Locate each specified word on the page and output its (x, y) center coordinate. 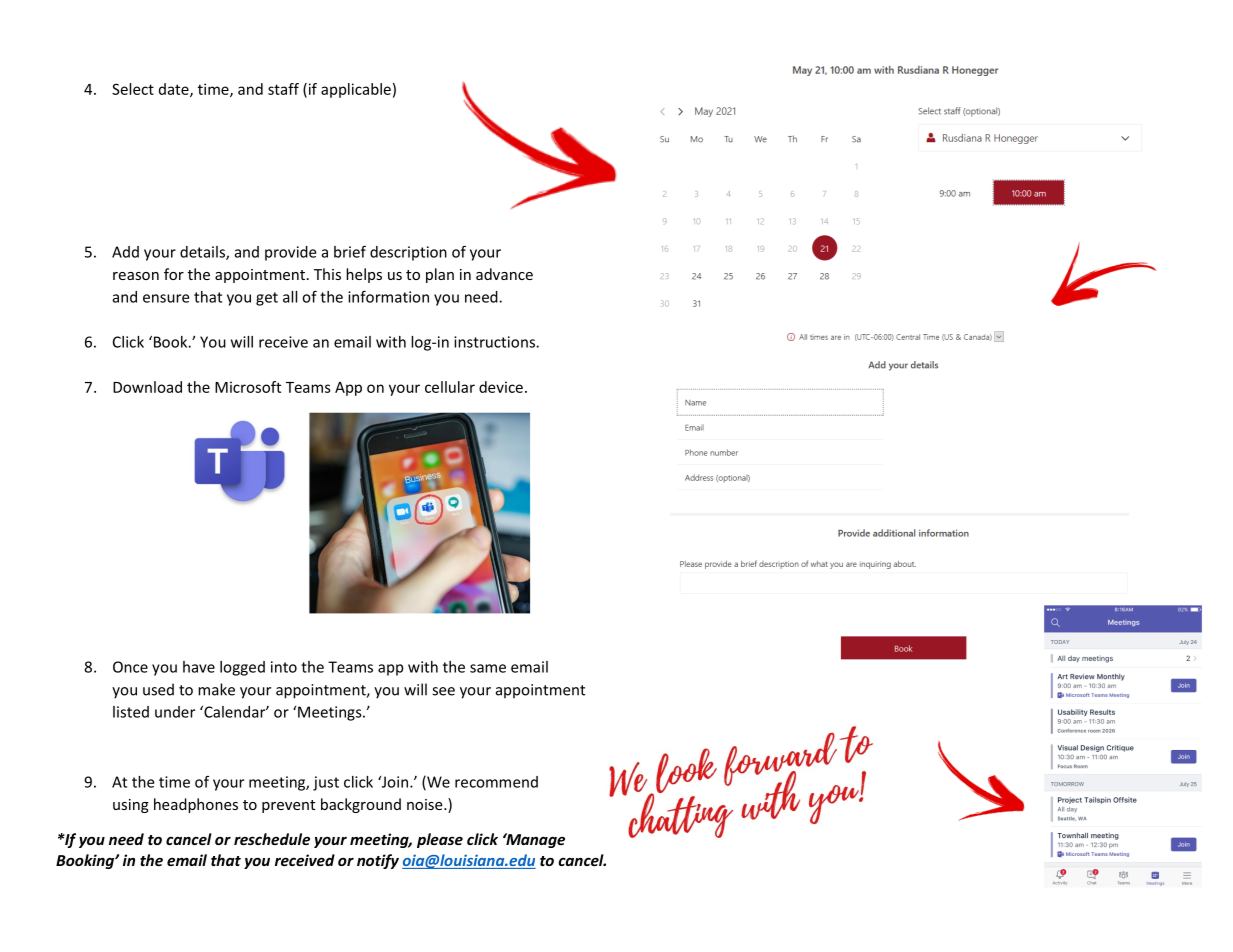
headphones (196, 805)
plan (440, 275)
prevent (288, 806)
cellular (450, 387)
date (175, 90)
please (440, 840)
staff (283, 89)
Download (147, 387)
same (488, 668)
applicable (356, 90)
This (327, 274)
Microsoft (248, 387)
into (284, 667)
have (199, 667)
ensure (166, 298)
